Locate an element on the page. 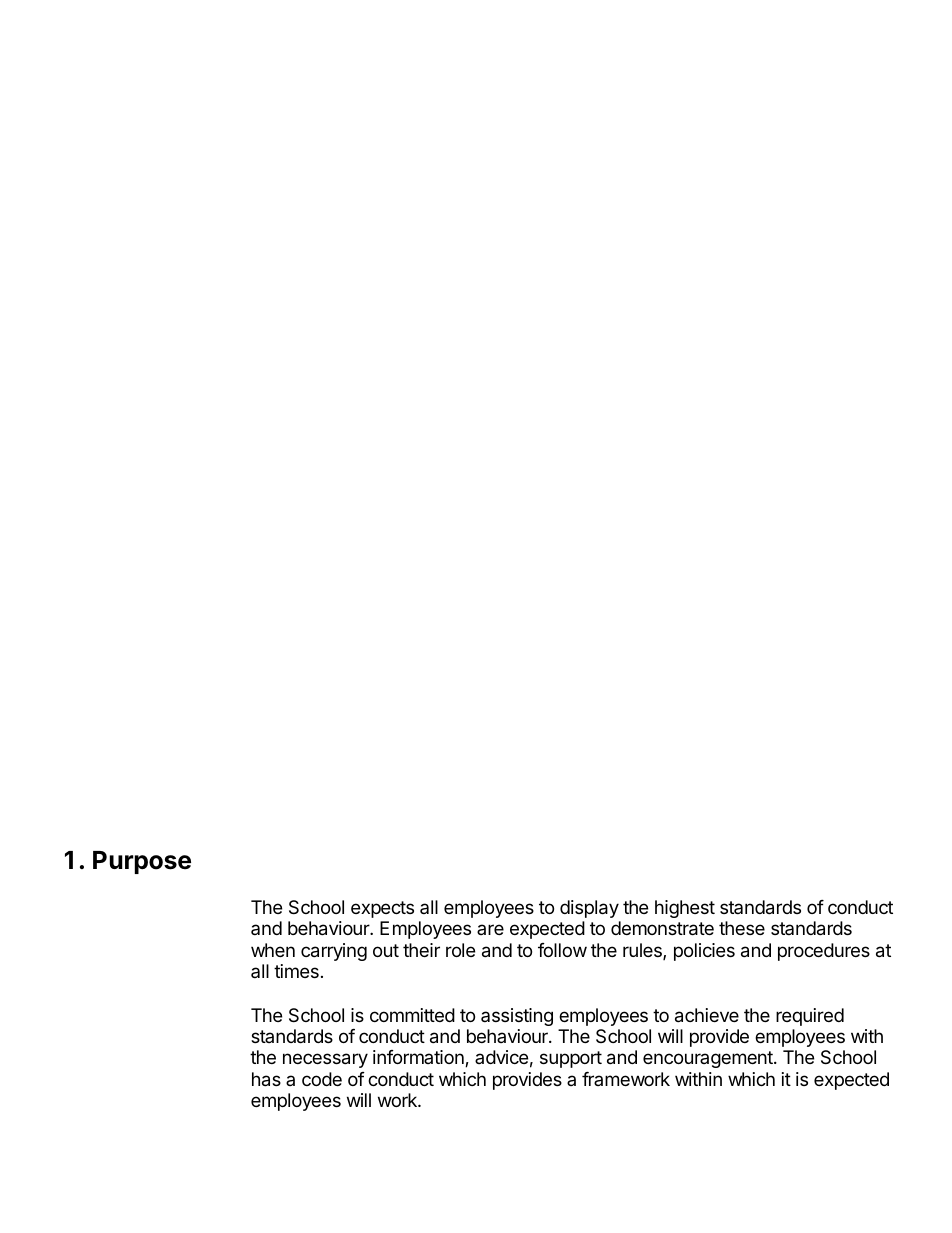 This page has height=1233, width=952. Purpose is located at coordinates (142, 862).
